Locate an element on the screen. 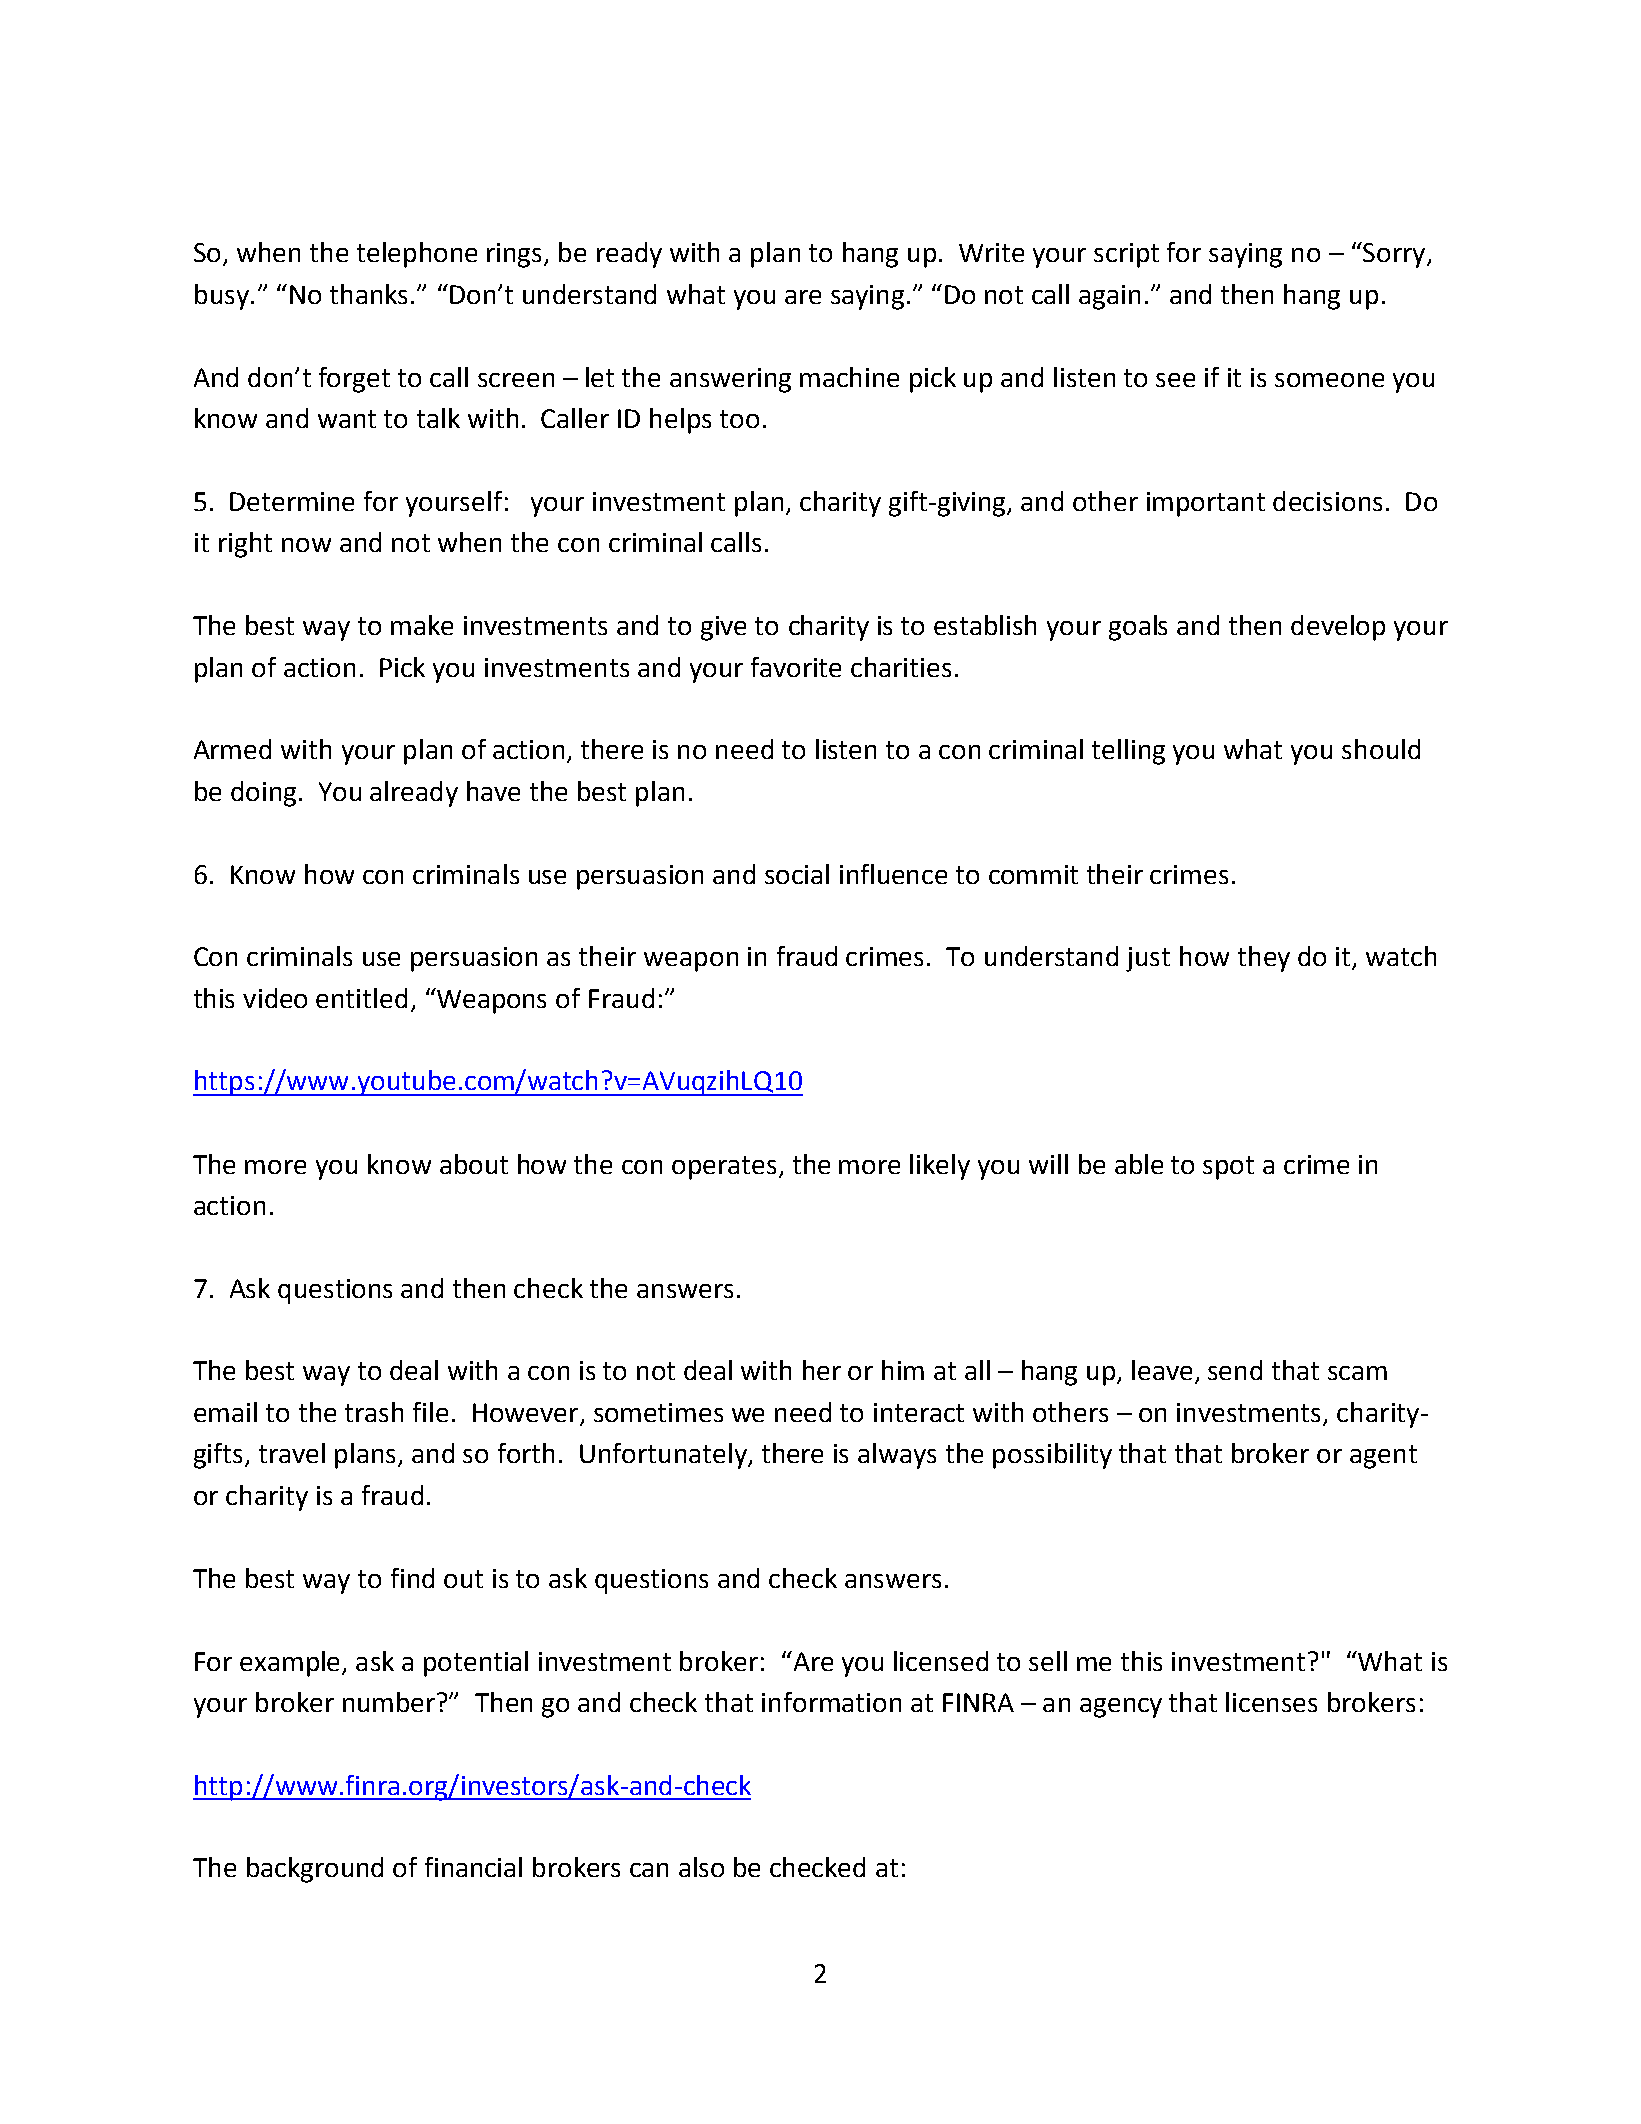  operates is located at coordinates (724, 1168).
